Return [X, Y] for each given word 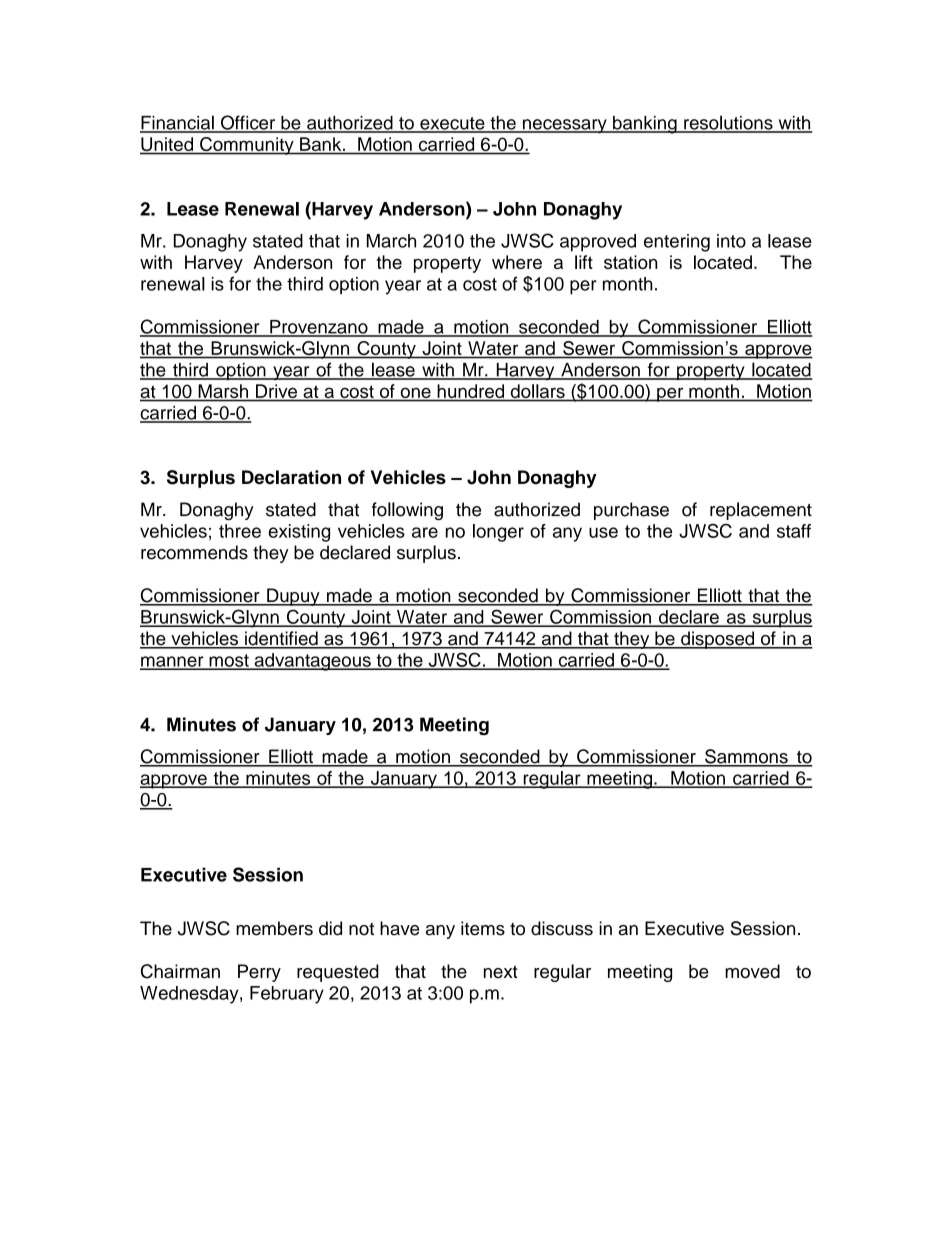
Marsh [223, 392]
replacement [761, 511]
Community [247, 146]
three [240, 531]
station [630, 262]
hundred [471, 392]
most [229, 661]
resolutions [728, 123]
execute [452, 124]
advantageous [312, 662]
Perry [259, 973]
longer [498, 533]
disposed [718, 640]
